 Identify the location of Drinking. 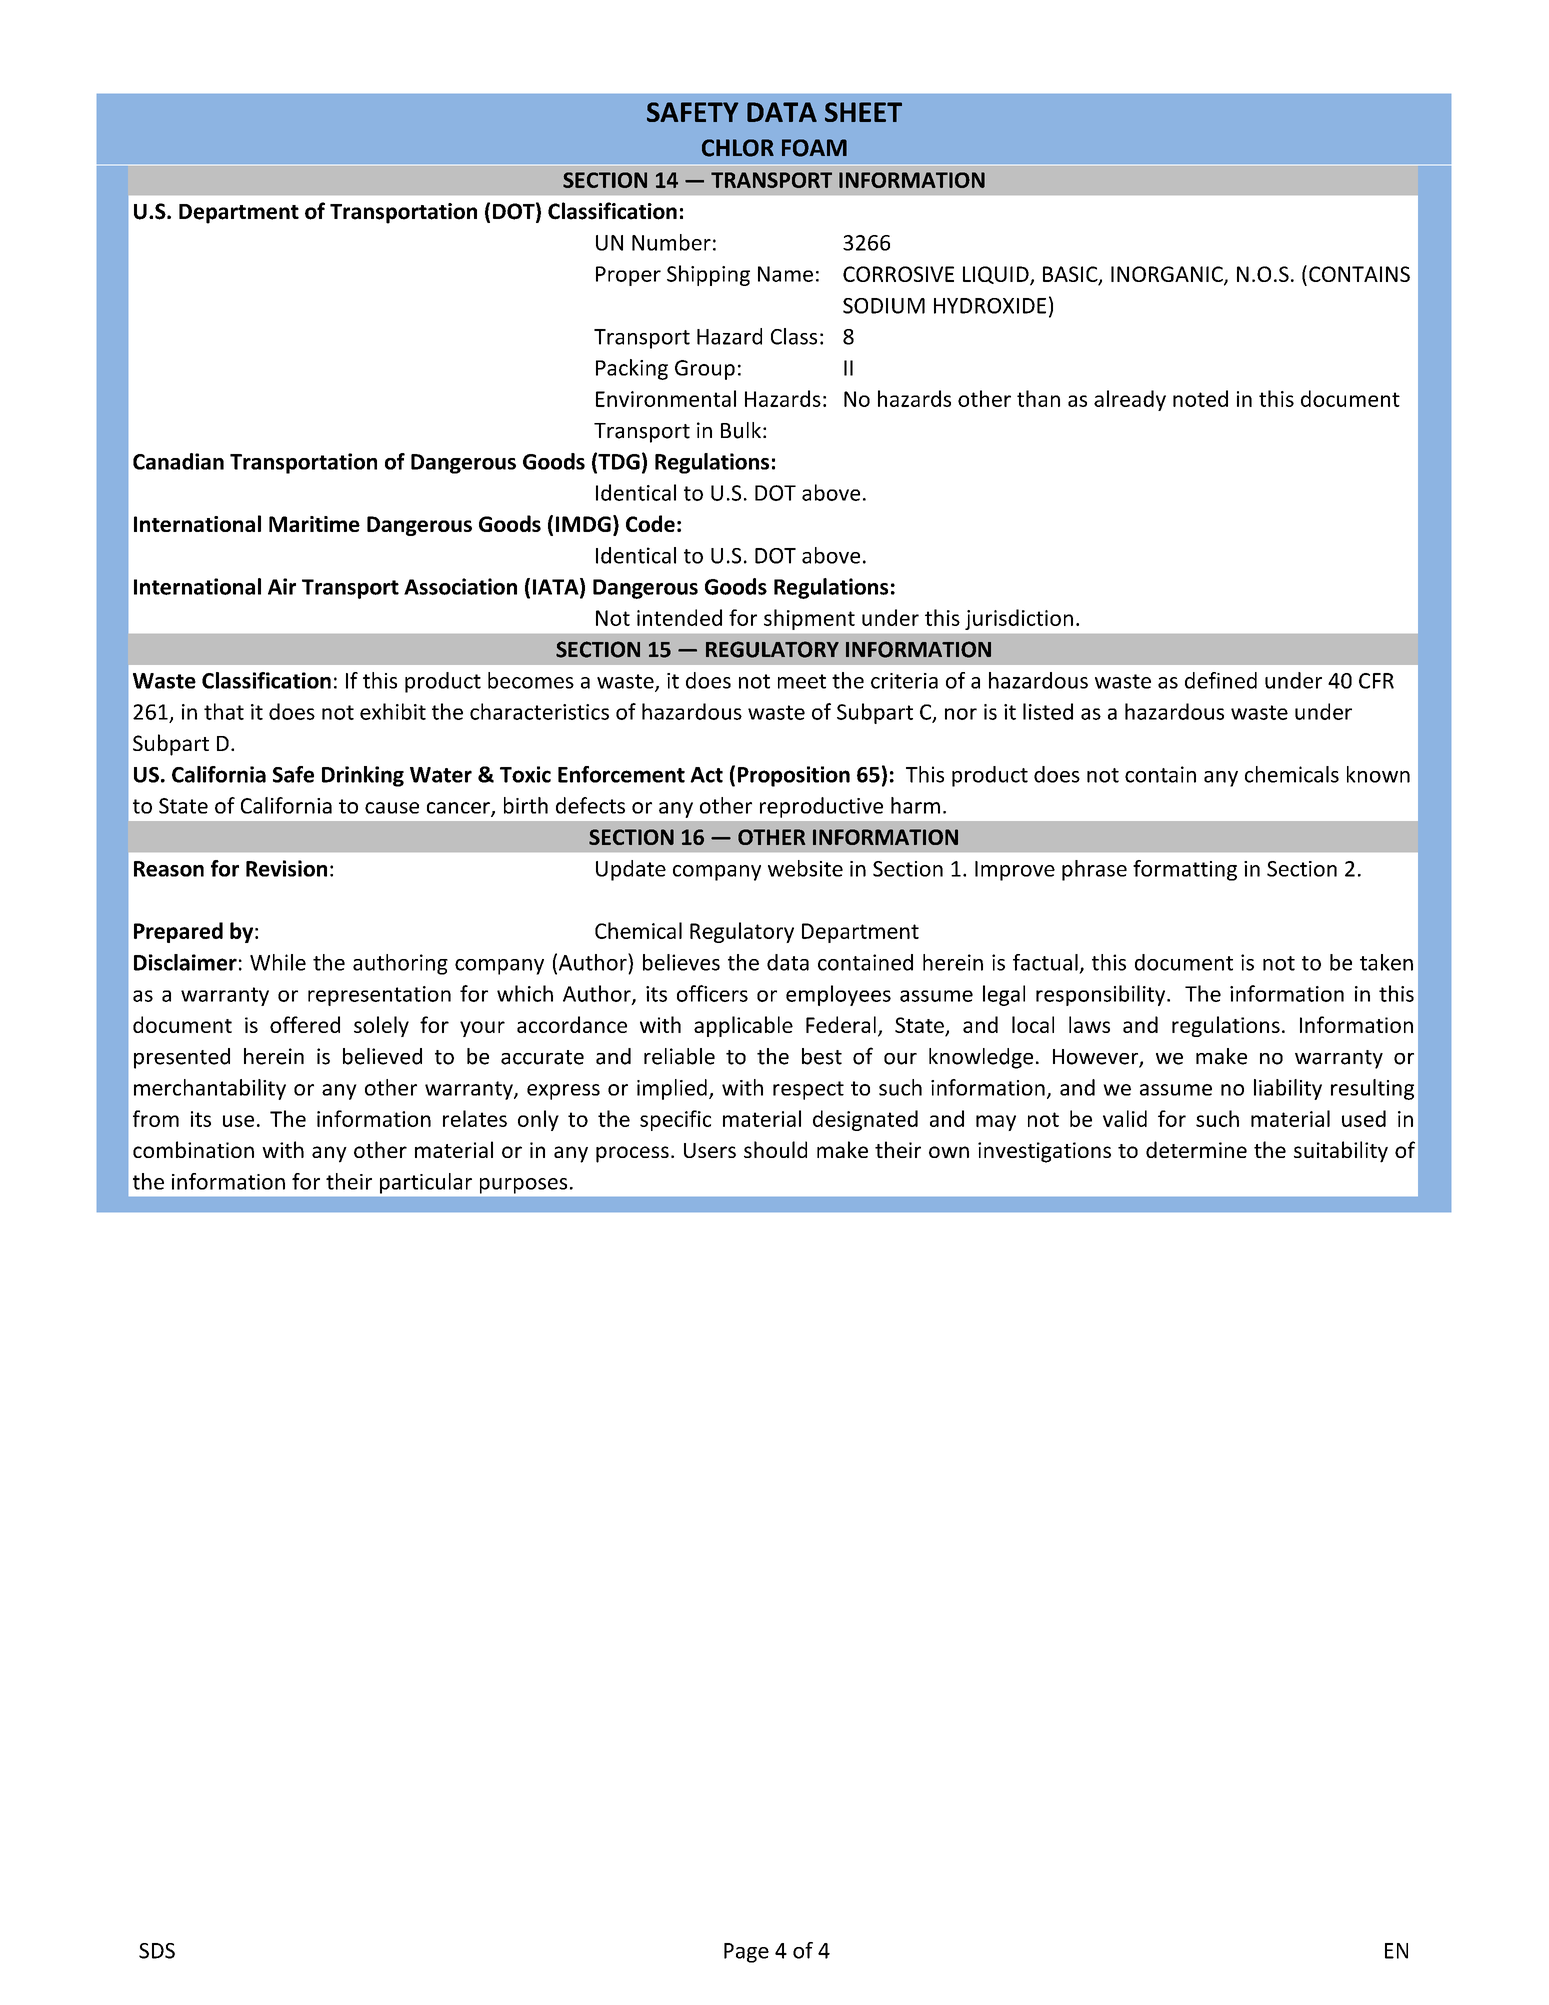
(363, 776).
